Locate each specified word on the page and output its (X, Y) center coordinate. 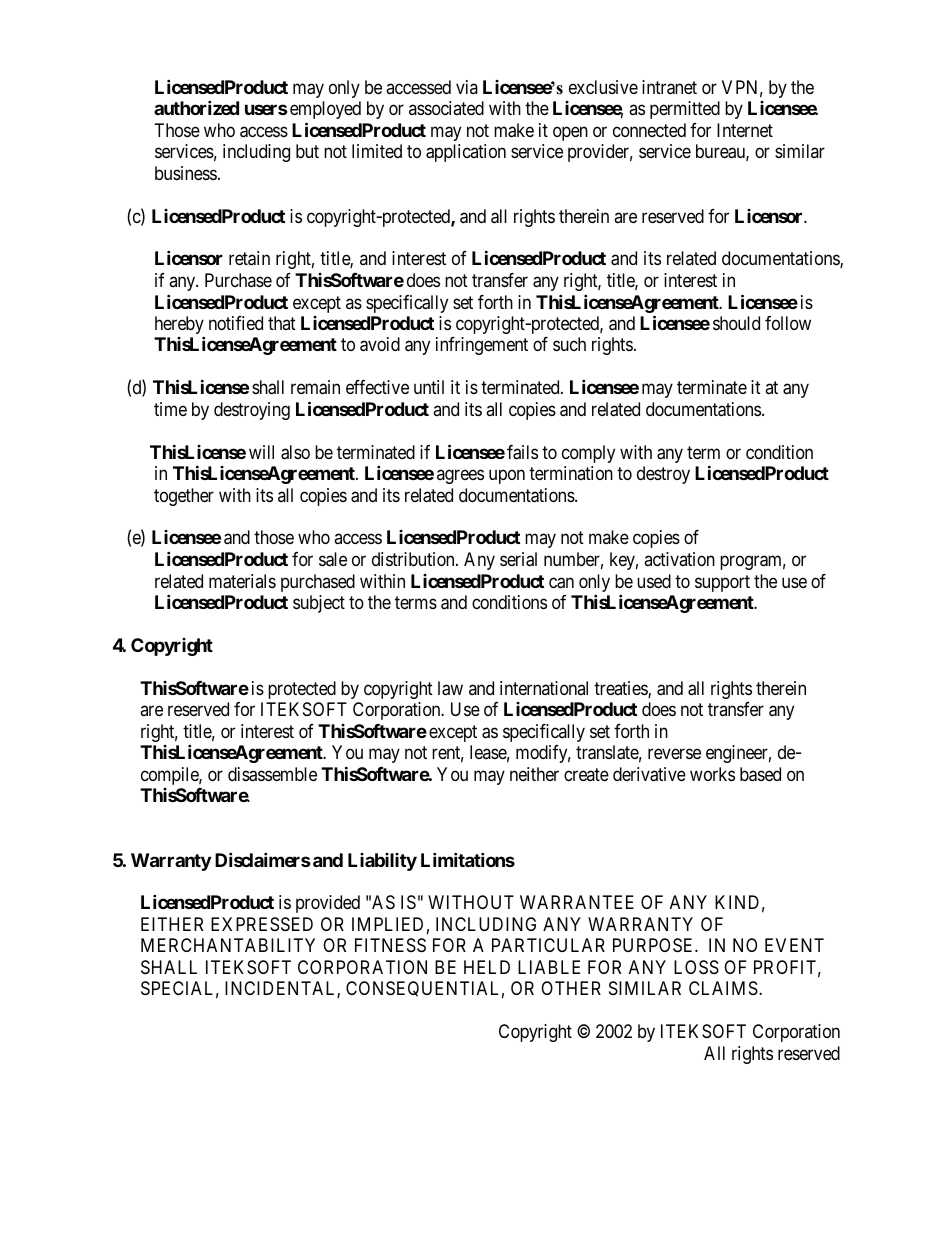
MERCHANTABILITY (228, 945)
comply (588, 454)
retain (249, 258)
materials (242, 581)
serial (518, 559)
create (586, 774)
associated (446, 108)
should (736, 323)
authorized (196, 107)
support (722, 583)
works (712, 774)
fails (522, 452)
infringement (482, 346)
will (261, 452)
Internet (745, 130)
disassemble (272, 774)
